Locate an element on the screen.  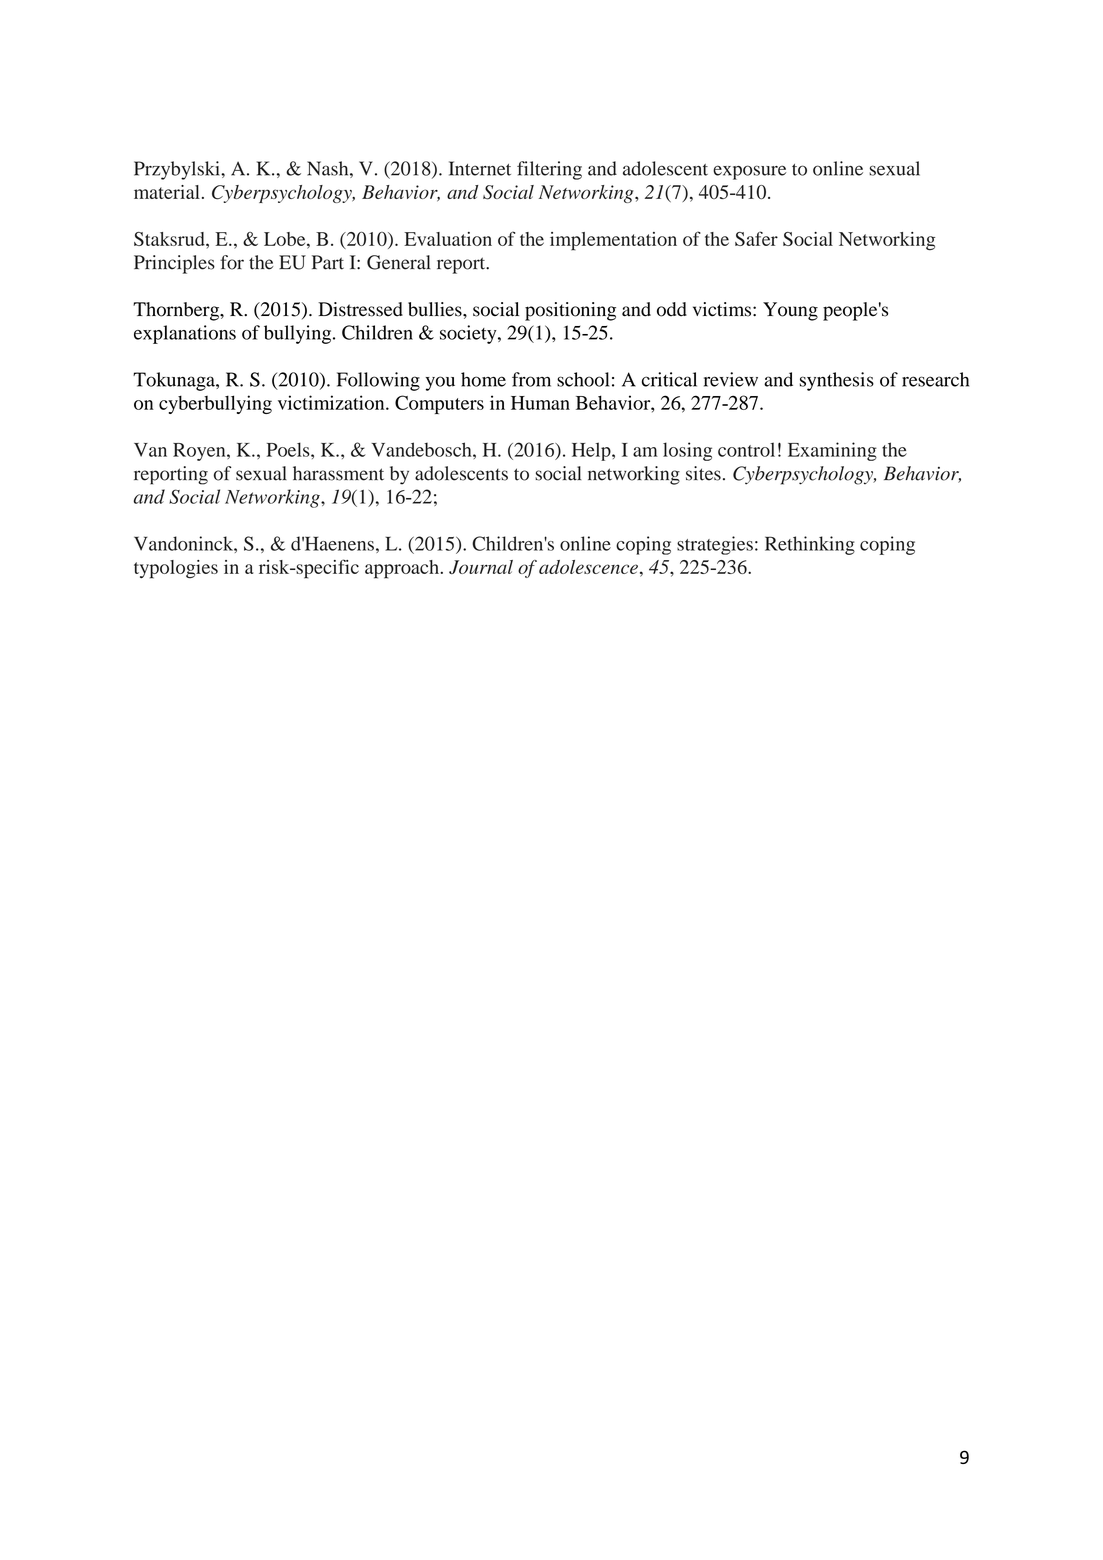
from is located at coordinates (531, 379).
